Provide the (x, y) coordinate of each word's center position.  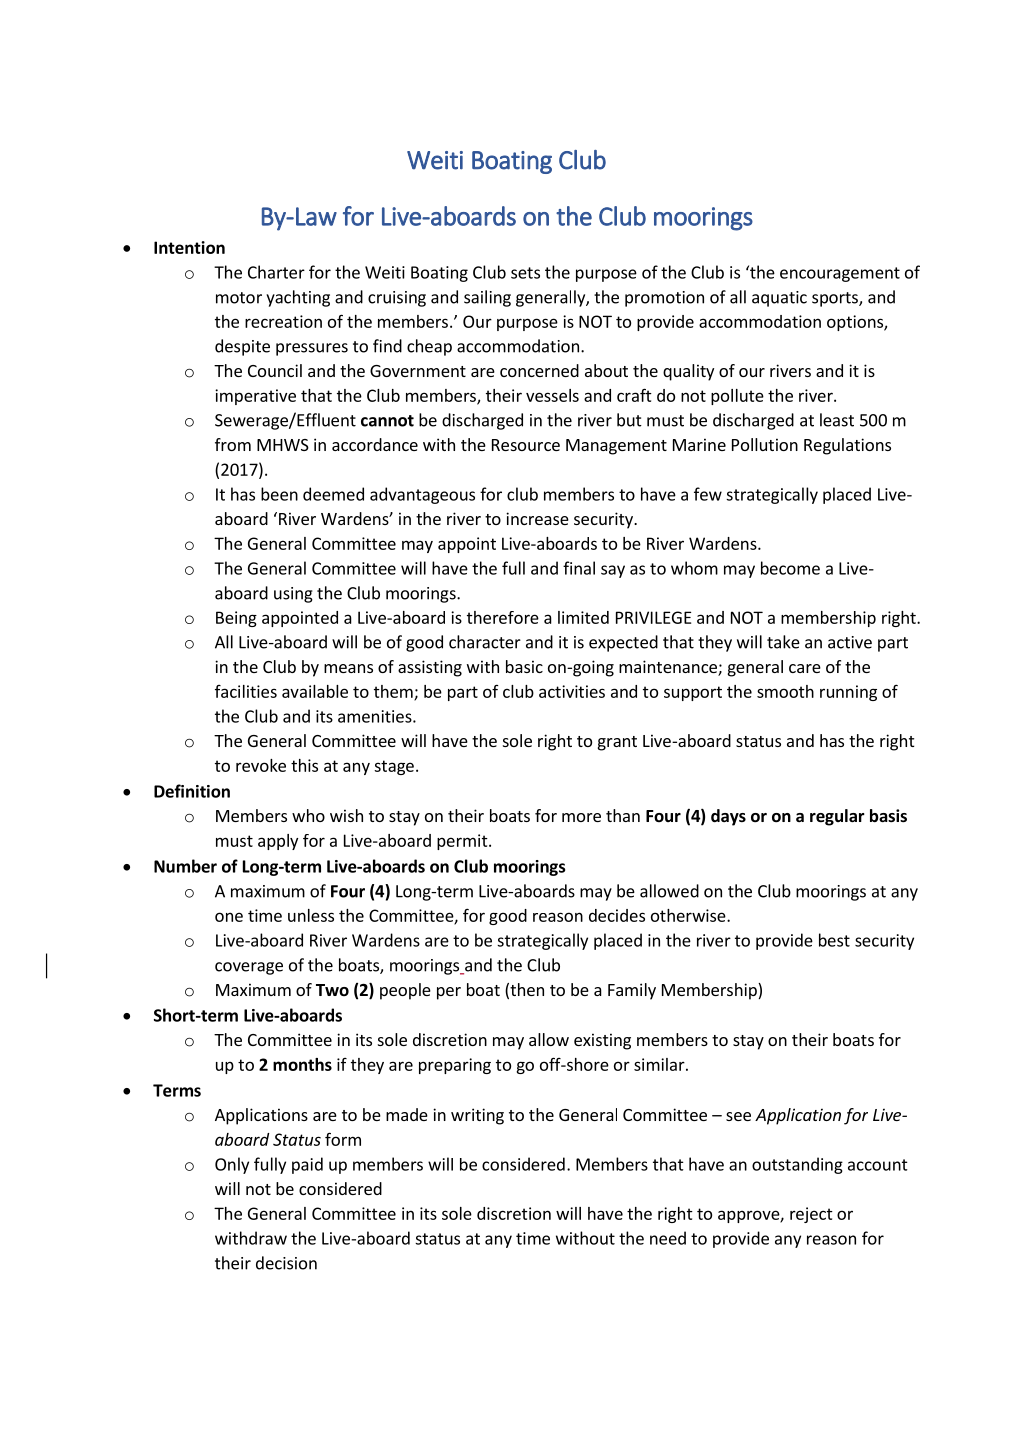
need (668, 1238)
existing (602, 1041)
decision (286, 1263)
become (790, 568)
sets (525, 273)
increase (537, 518)
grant (617, 743)
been (279, 494)
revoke (261, 765)
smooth (785, 691)
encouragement (840, 274)
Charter (276, 272)
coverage (249, 968)
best (834, 940)
